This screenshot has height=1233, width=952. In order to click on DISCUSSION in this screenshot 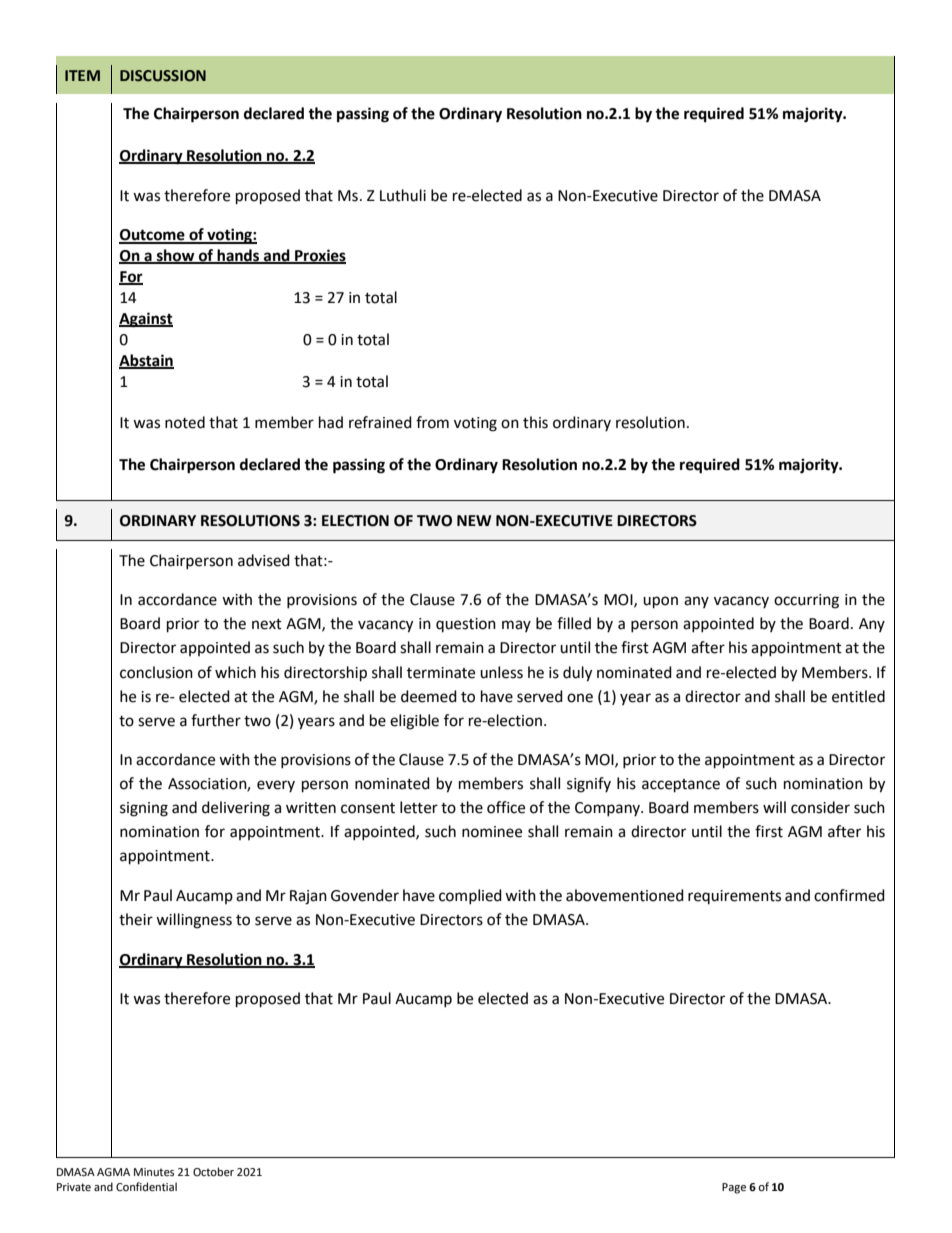, I will do `click(163, 76)`.
